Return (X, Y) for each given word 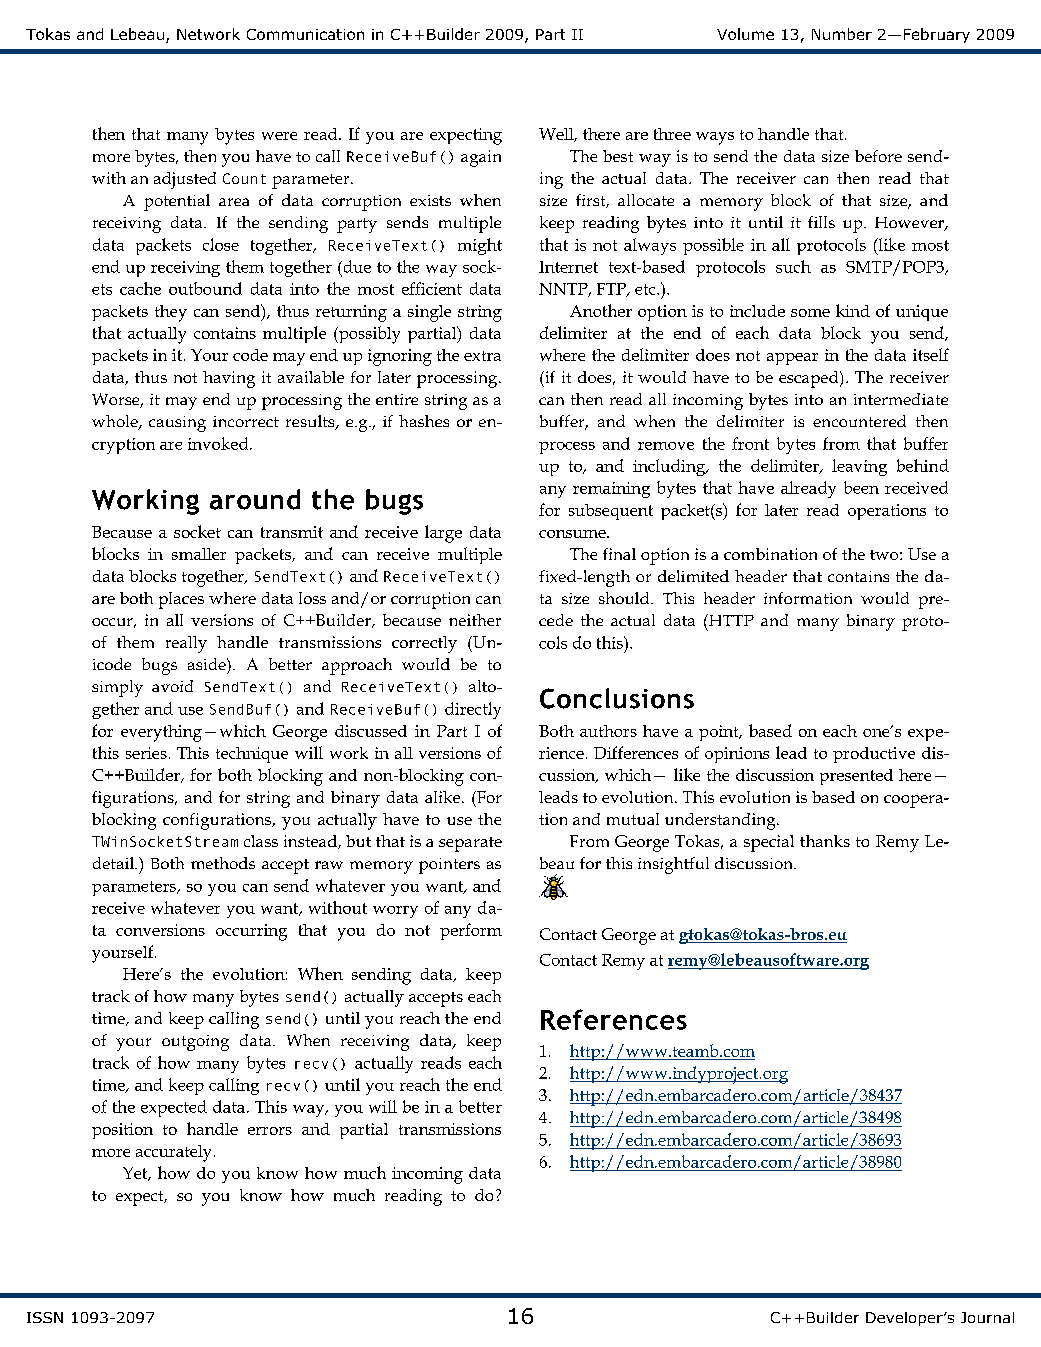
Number (842, 34)
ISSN (45, 1317)
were (279, 136)
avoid (172, 686)
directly (473, 710)
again (481, 158)
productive (874, 755)
